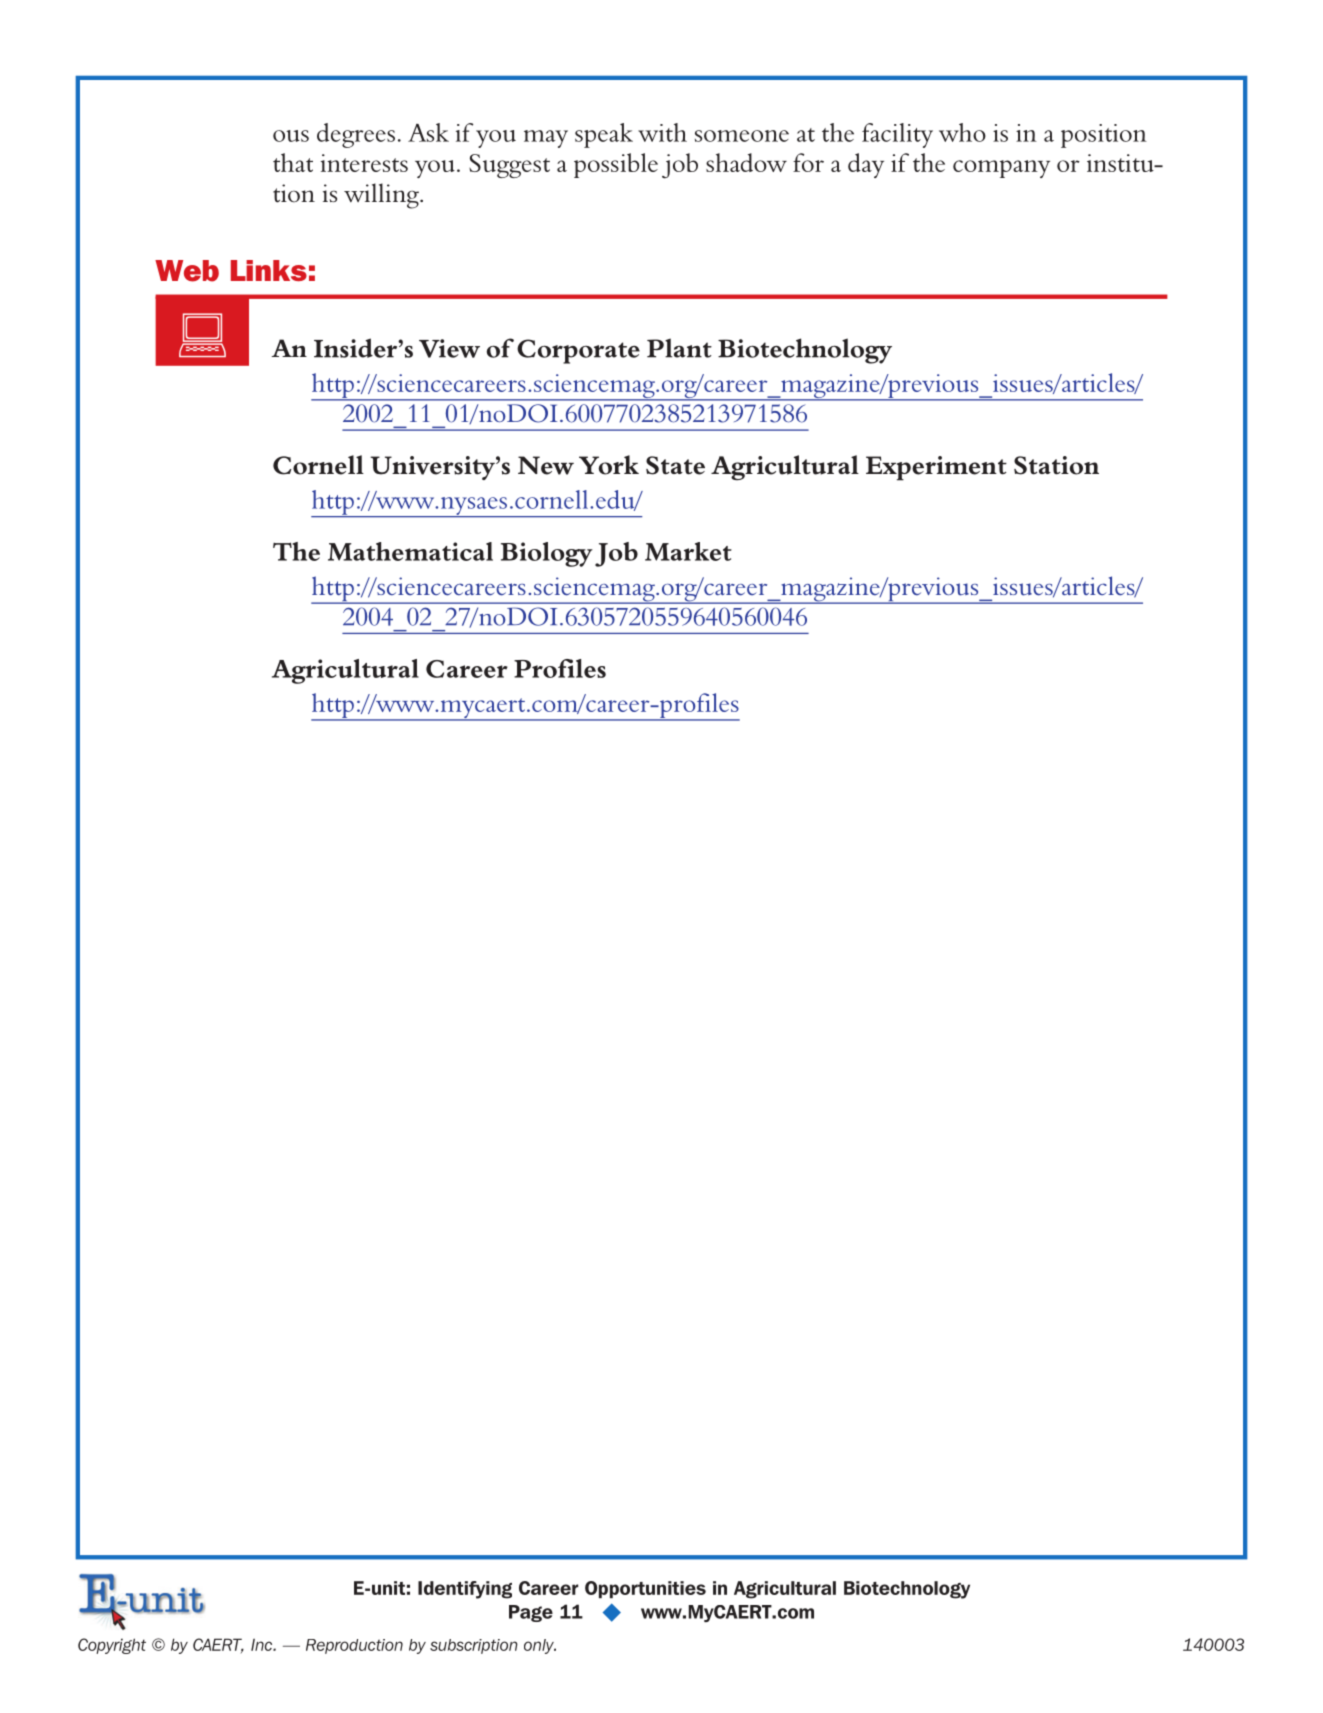 This screenshot has width=1323, height=1713. I want to click on only, so click(540, 1646).
